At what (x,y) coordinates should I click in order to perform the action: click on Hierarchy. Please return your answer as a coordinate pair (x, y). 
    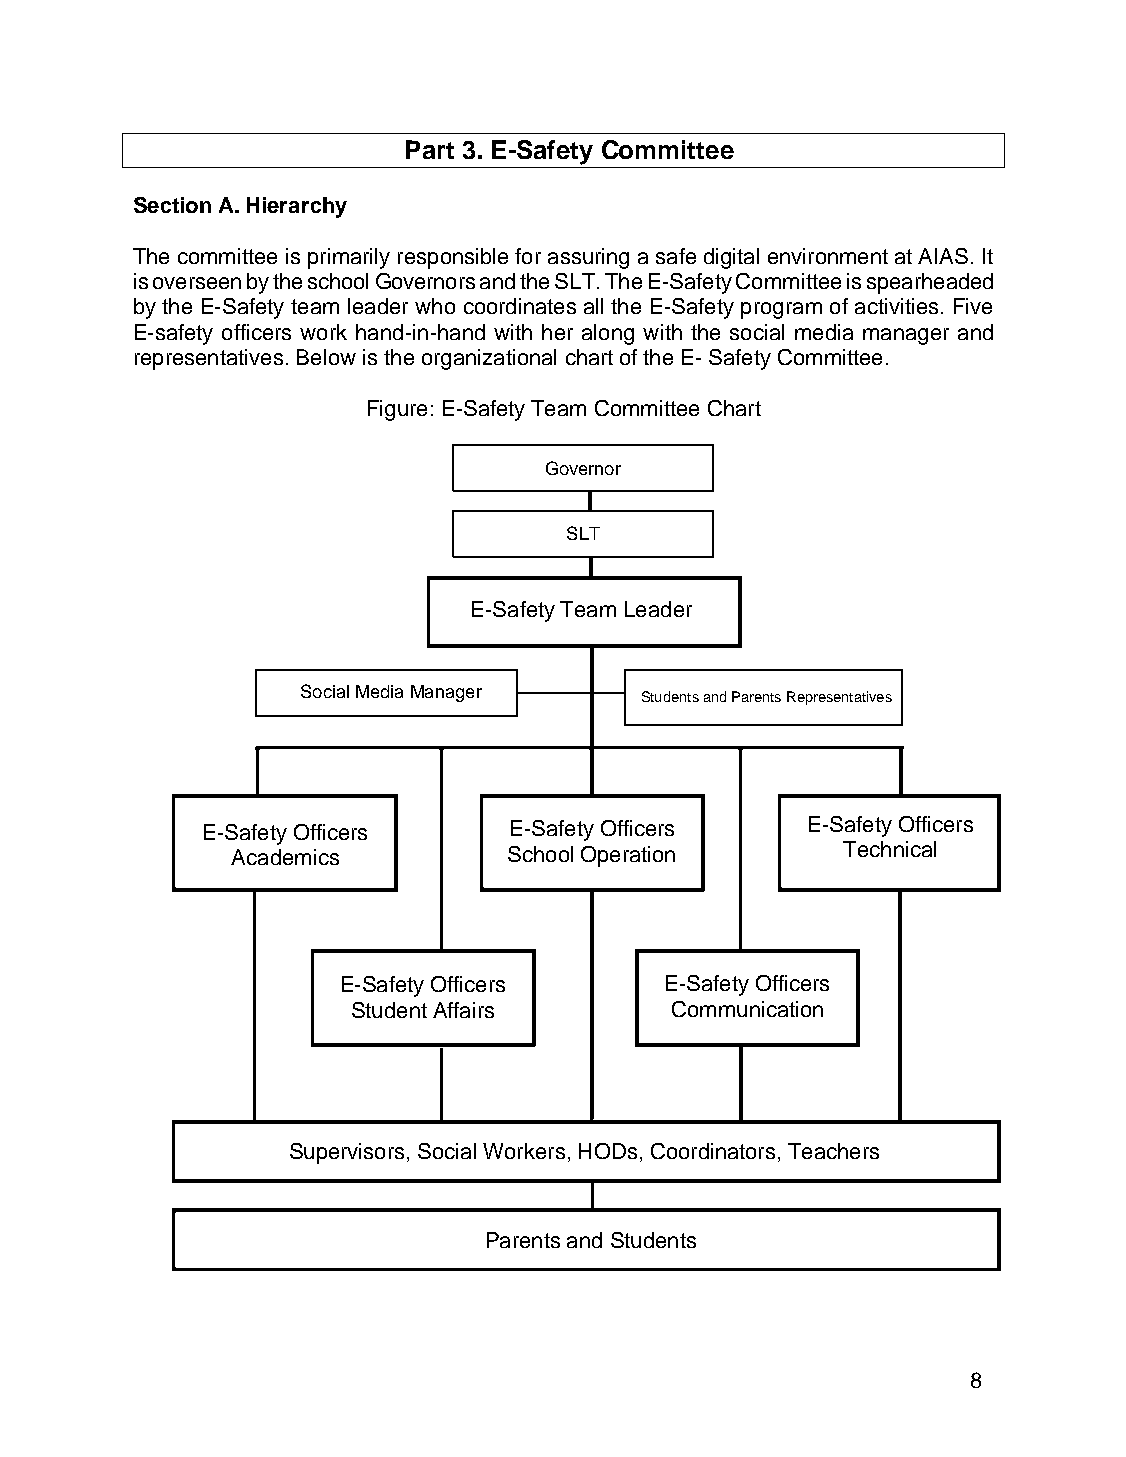
    Looking at the image, I should click on (297, 207).
